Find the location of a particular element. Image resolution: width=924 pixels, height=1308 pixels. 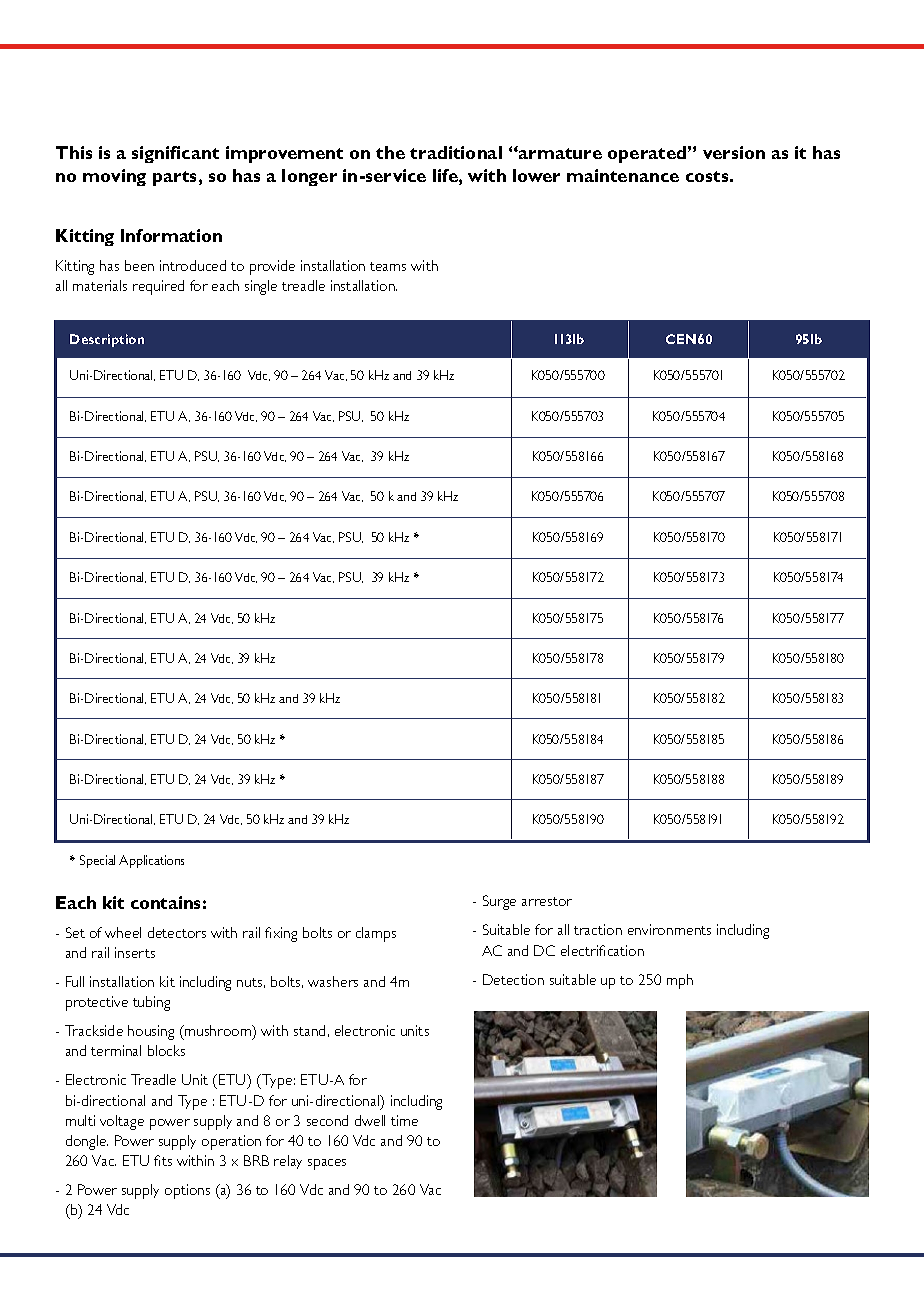

Applications is located at coordinates (151, 861).
